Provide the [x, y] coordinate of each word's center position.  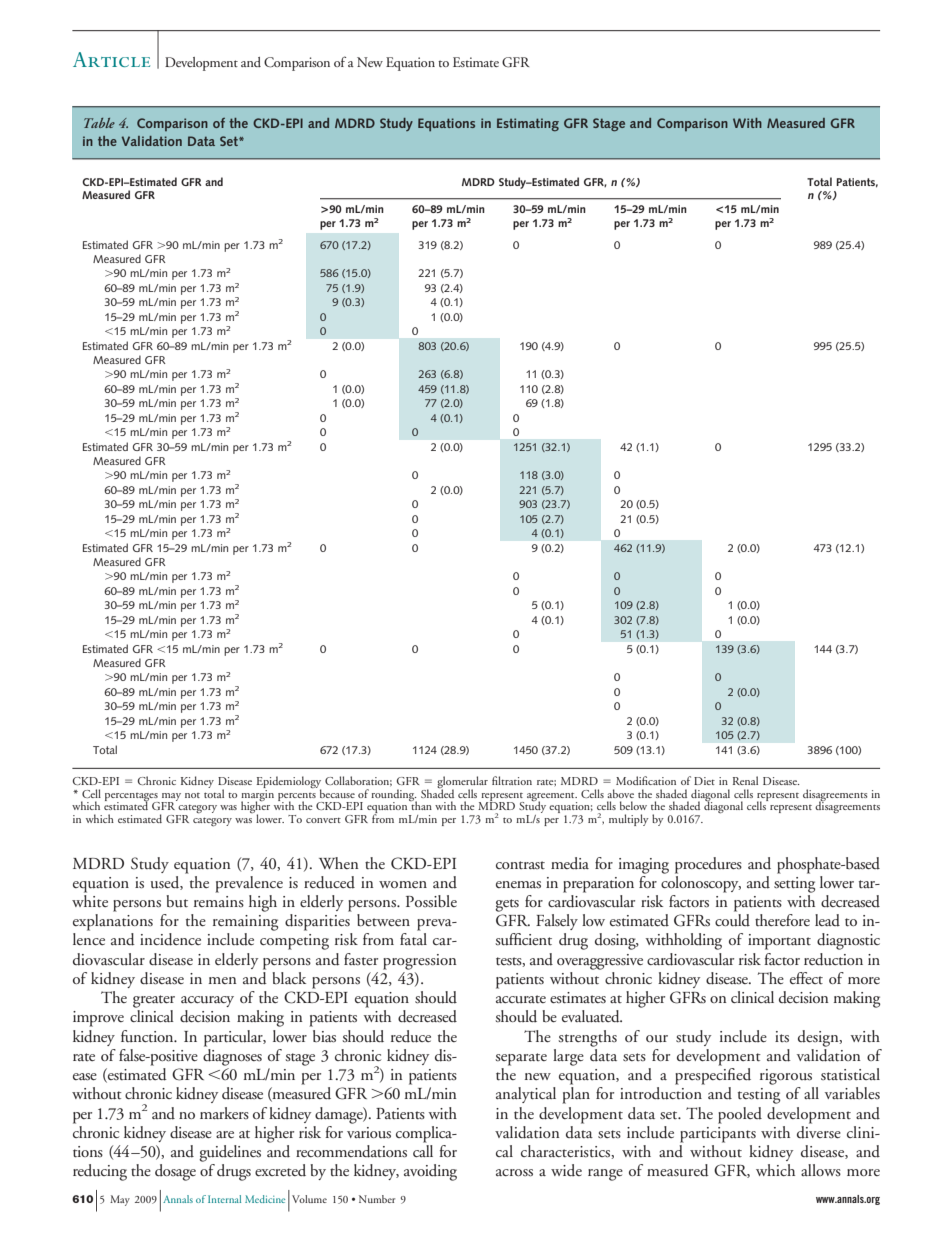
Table [99, 123]
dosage [175, 1172]
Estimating [528, 124]
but [177, 901]
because [336, 792]
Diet [704, 781]
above [620, 793]
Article [111, 59]
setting [794, 885]
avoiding [430, 1172]
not [192, 795]
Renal [745, 780]
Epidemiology [288, 783]
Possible [431, 901]
